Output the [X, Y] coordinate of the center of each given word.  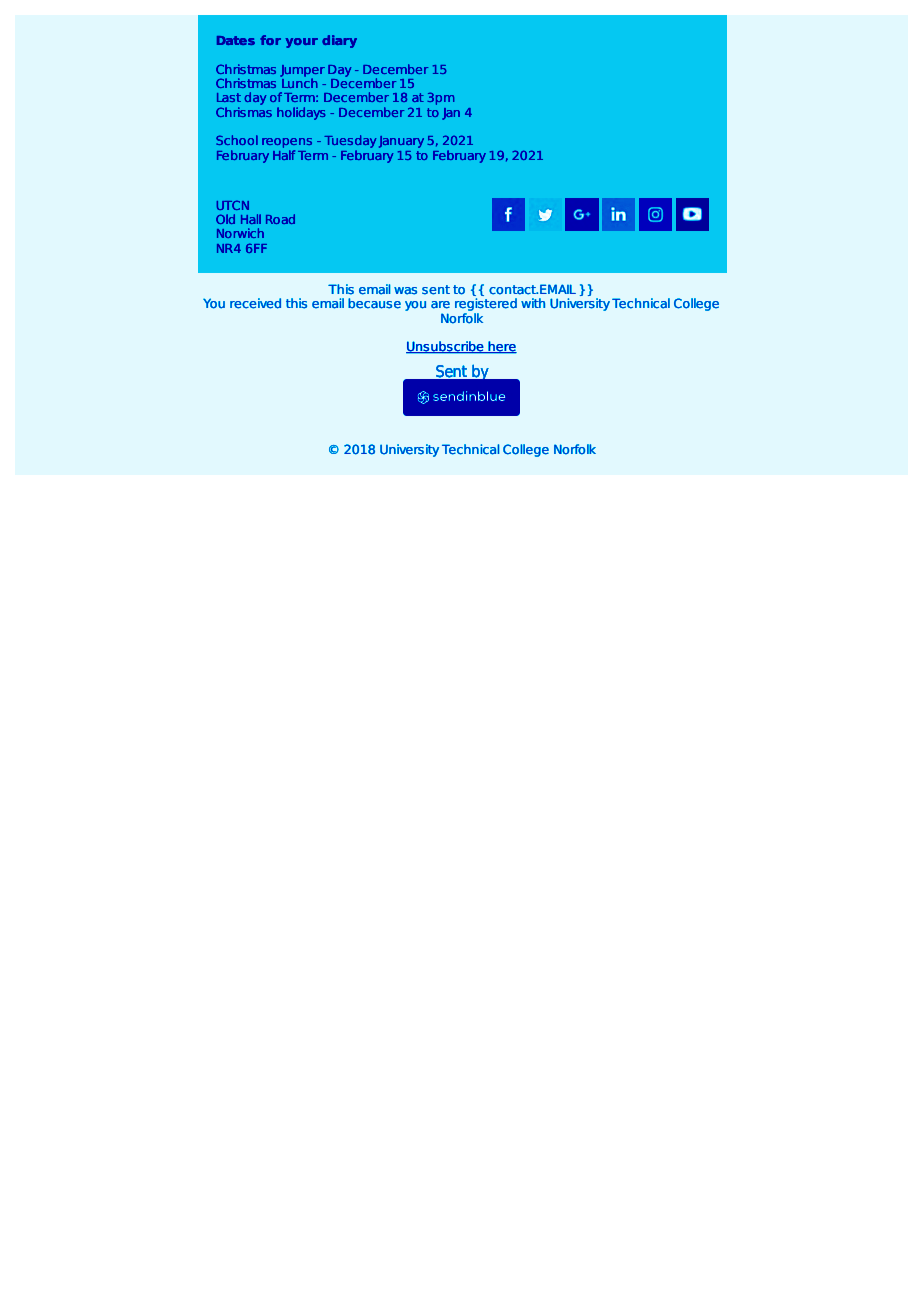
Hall [251, 219]
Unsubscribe [446, 347]
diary [339, 41]
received [255, 303]
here [502, 347]
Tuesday [350, 141]
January [401, 142]
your [301, 43]
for [270, 40]
